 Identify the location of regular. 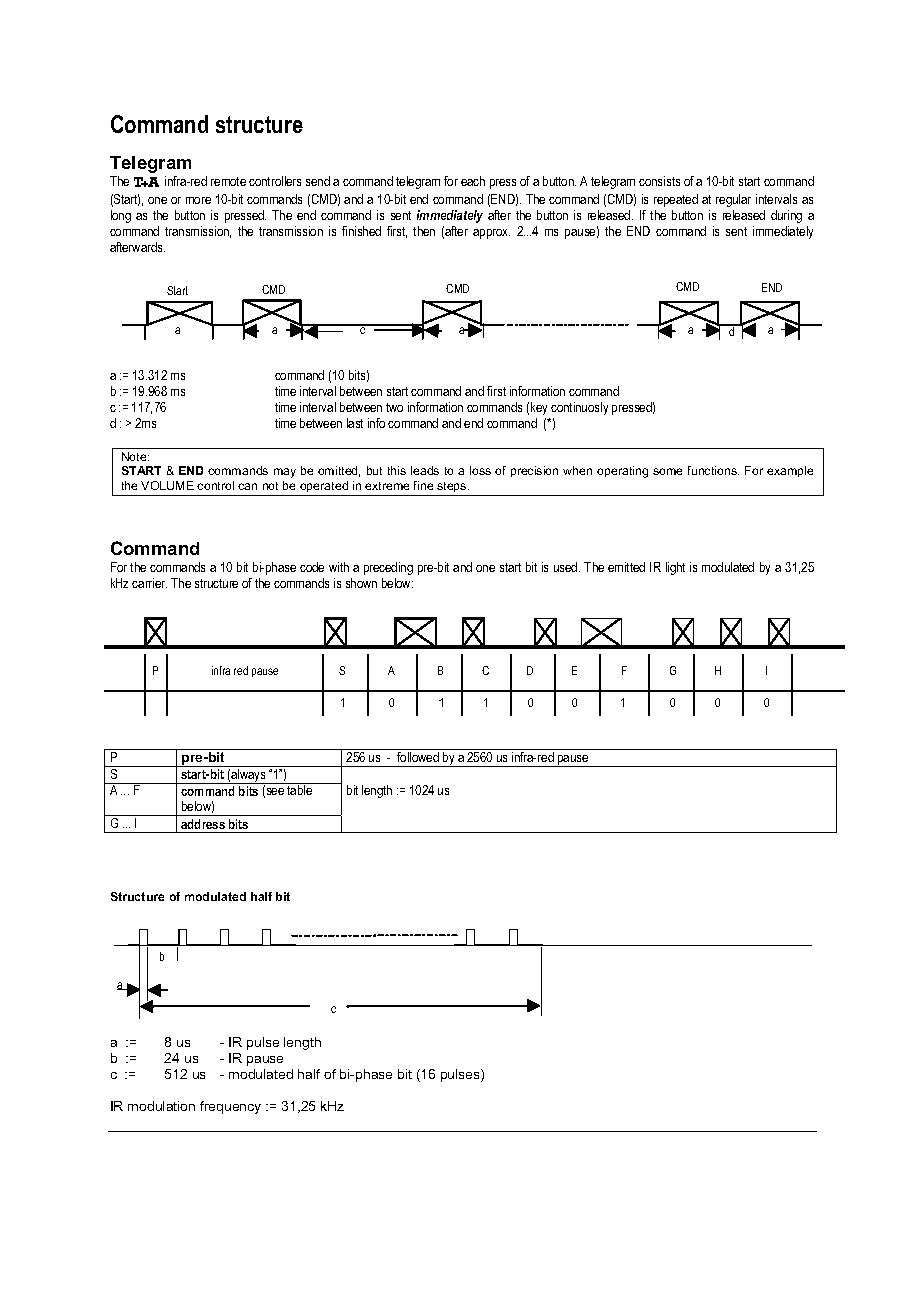
(733, 200).
